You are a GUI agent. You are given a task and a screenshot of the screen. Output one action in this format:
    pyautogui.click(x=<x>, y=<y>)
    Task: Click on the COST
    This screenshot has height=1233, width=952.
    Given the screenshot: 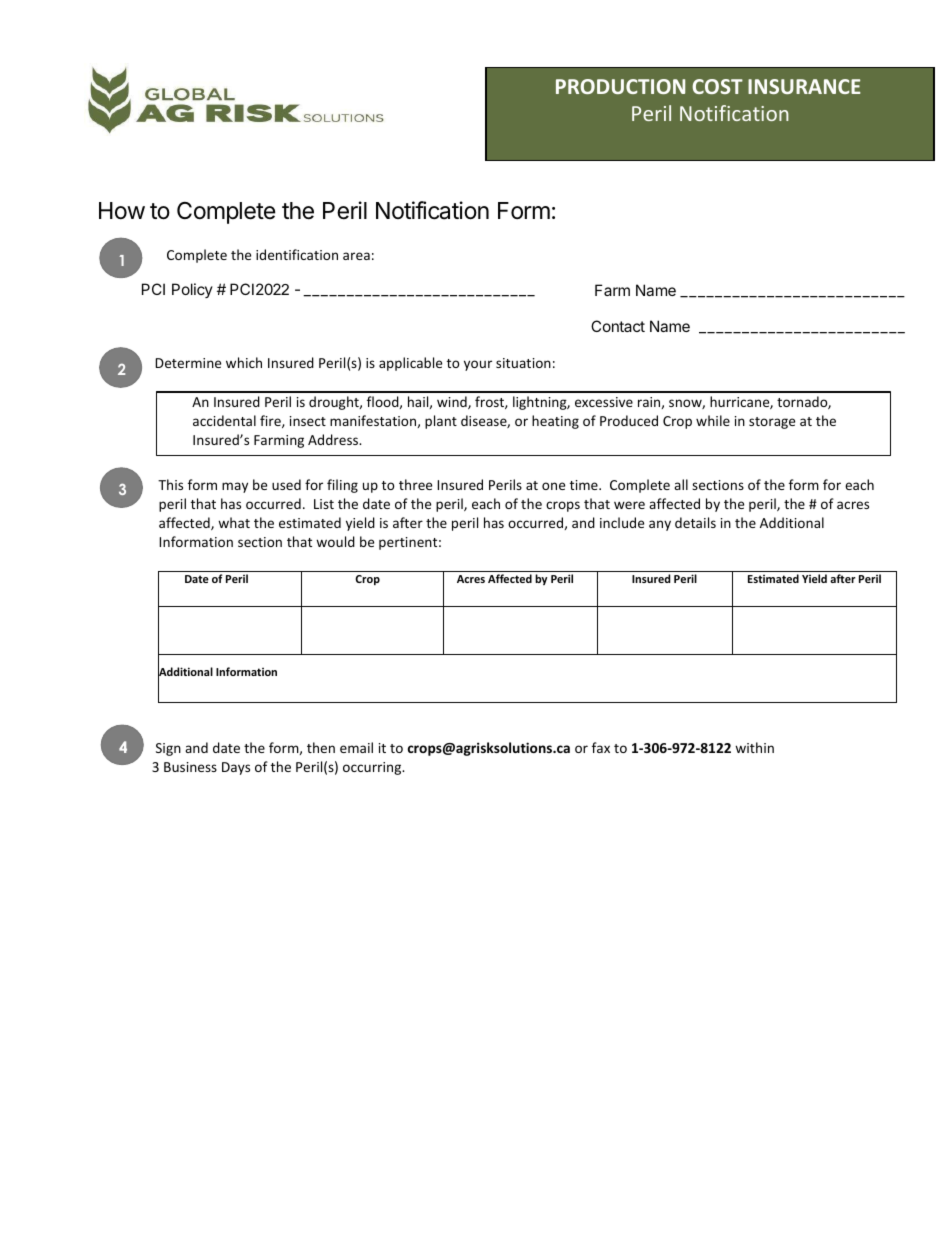 What is the action you would take?
    pyautogui.click(x=717, y=86)
